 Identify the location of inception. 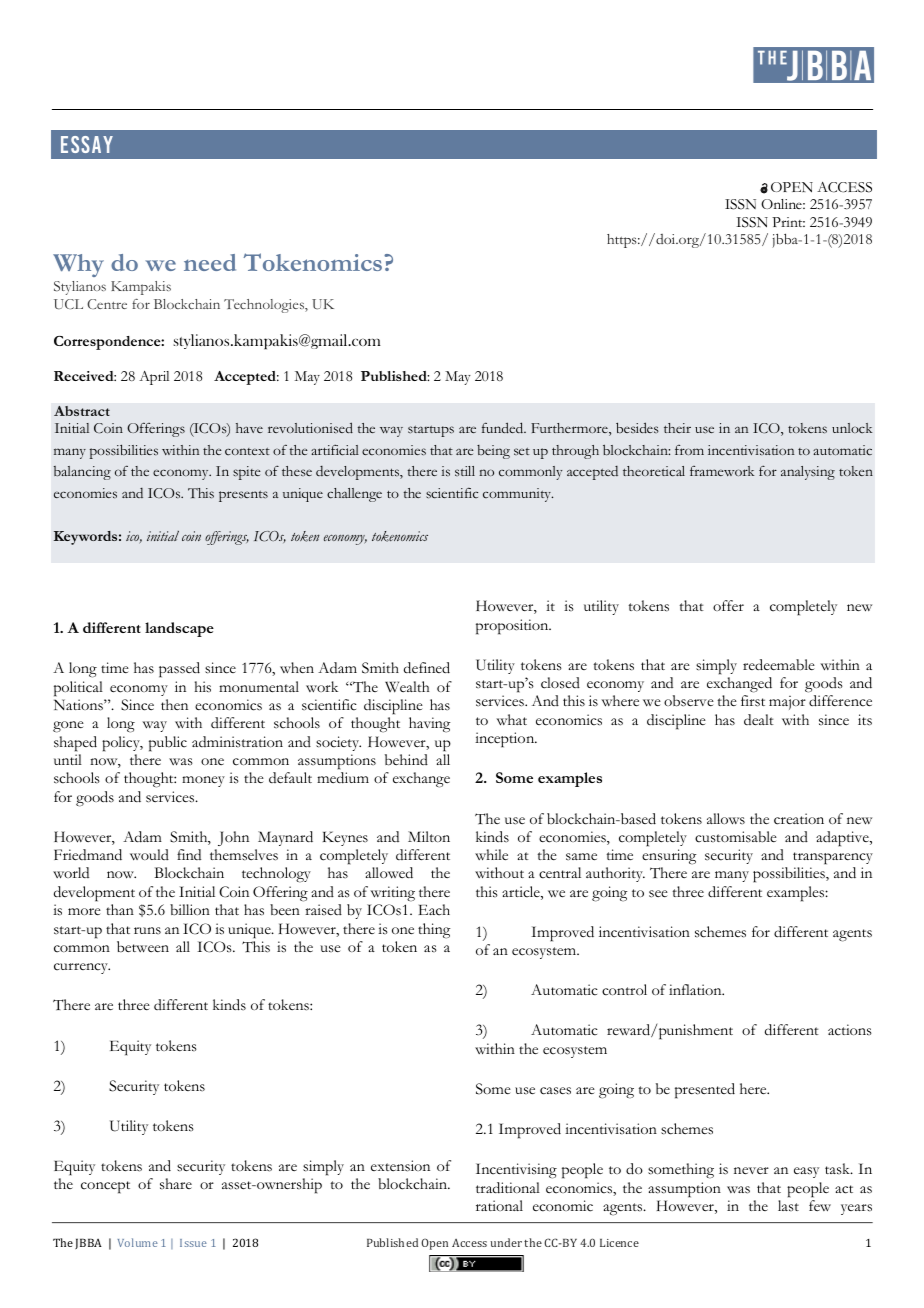
(506, 740).
